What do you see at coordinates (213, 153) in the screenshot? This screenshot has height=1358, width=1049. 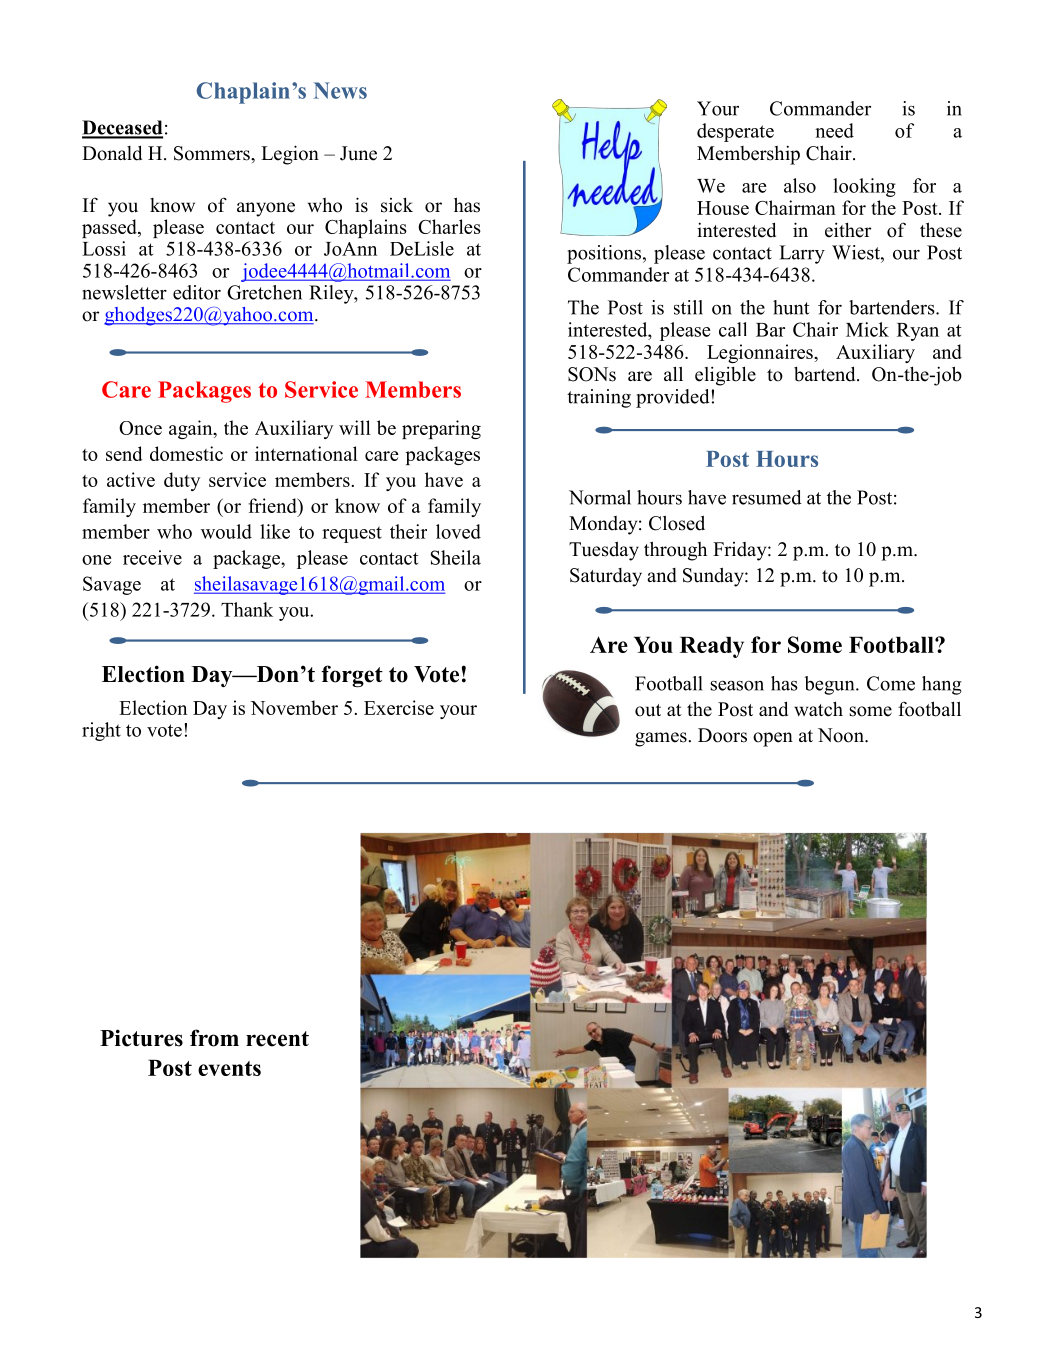 I see `Sommers` at bounding box center [213, 153].
